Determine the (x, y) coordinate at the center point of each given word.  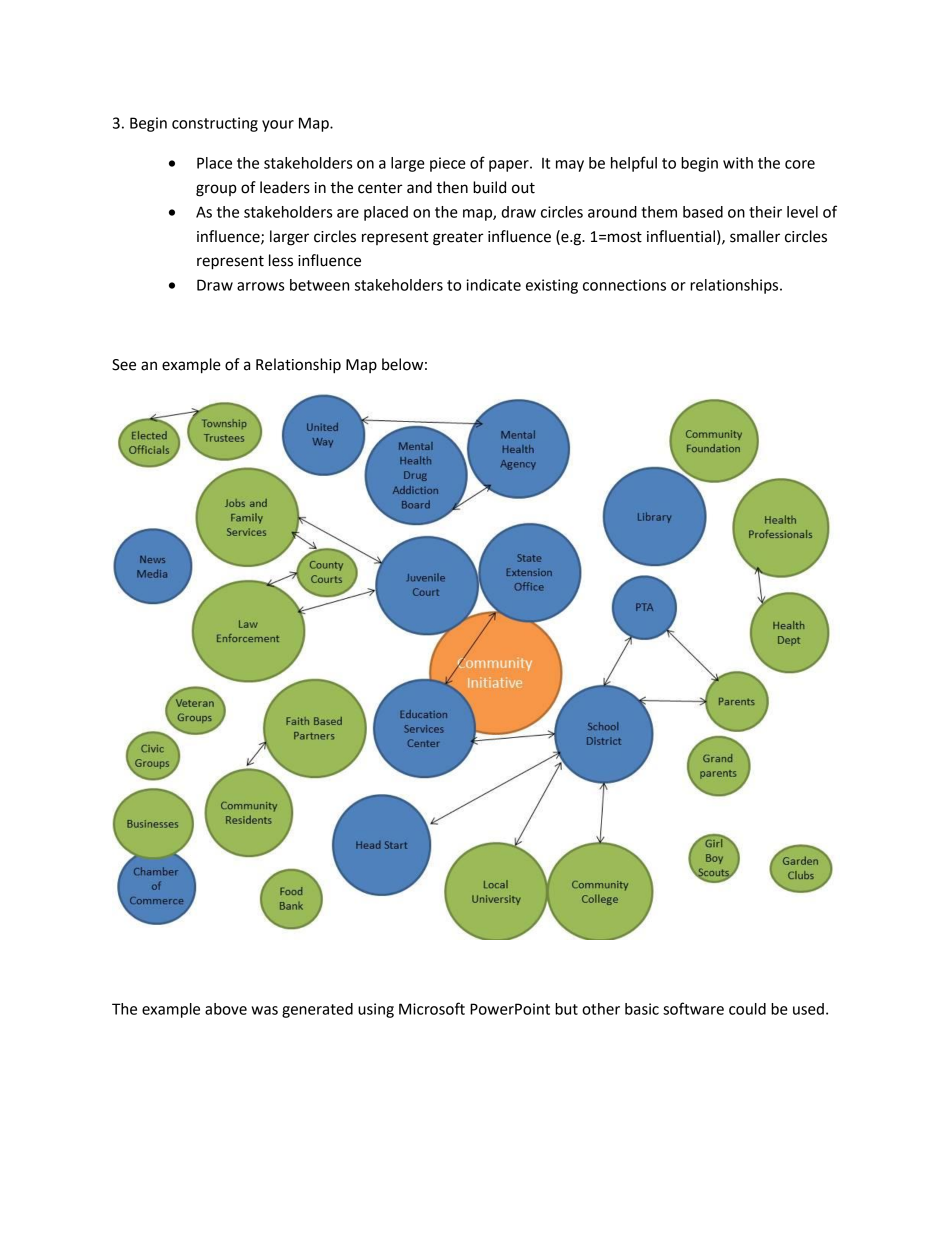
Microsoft (432, 1008)
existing (552, 286)
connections (624, 285)
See (124, 365)
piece (448, 164)
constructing (215, 124)
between (319, 285)
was (264, 1010)
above (226, 1009)
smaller (755, 236)
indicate (493, 285)
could (747, 1009)
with (738, 163)
